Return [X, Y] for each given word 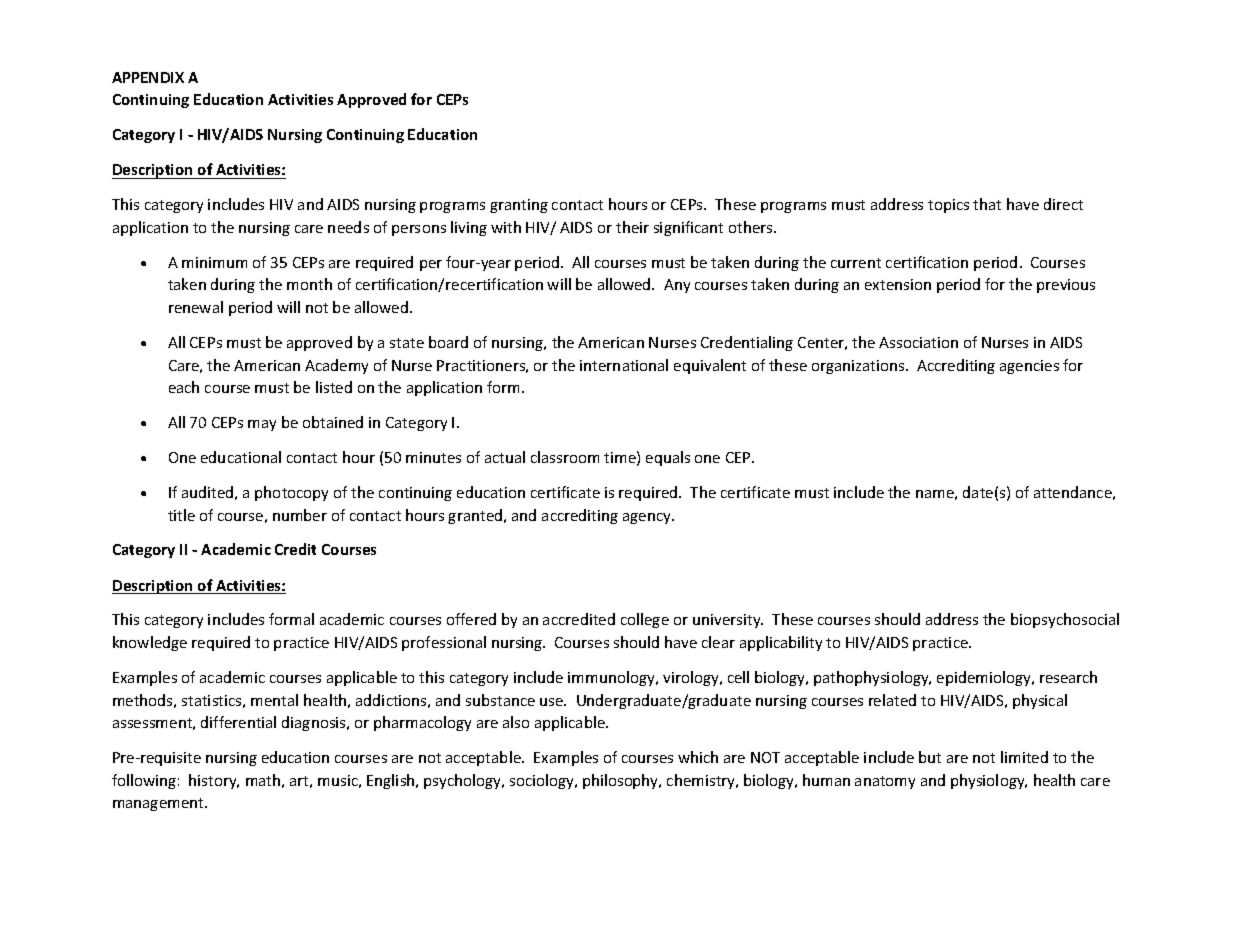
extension [898, 284]
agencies [1029, 367]
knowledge [150, 643]
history [214, 781]
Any [677, 286]
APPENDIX [148, 77]
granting [519, 206]
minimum [214, 262]
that [987, 204]
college [645, 620]
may [262, 425]
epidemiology [985, 678]
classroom [565, 457]
